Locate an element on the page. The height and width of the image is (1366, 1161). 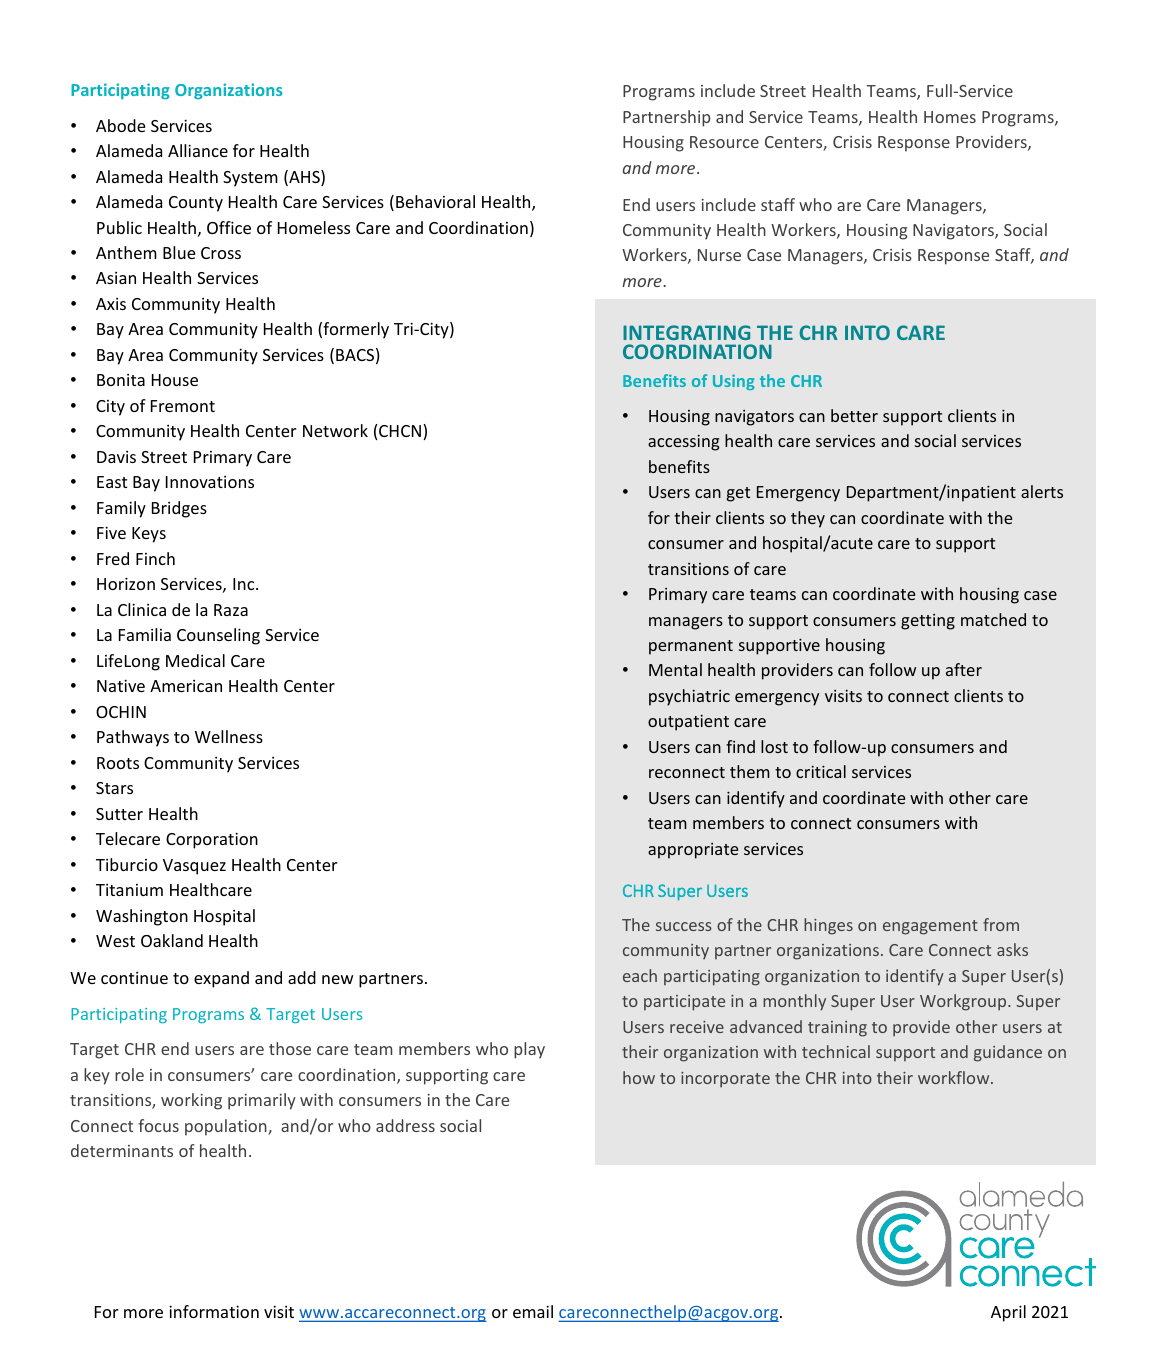
email is located at coordinates (533, 1311).
